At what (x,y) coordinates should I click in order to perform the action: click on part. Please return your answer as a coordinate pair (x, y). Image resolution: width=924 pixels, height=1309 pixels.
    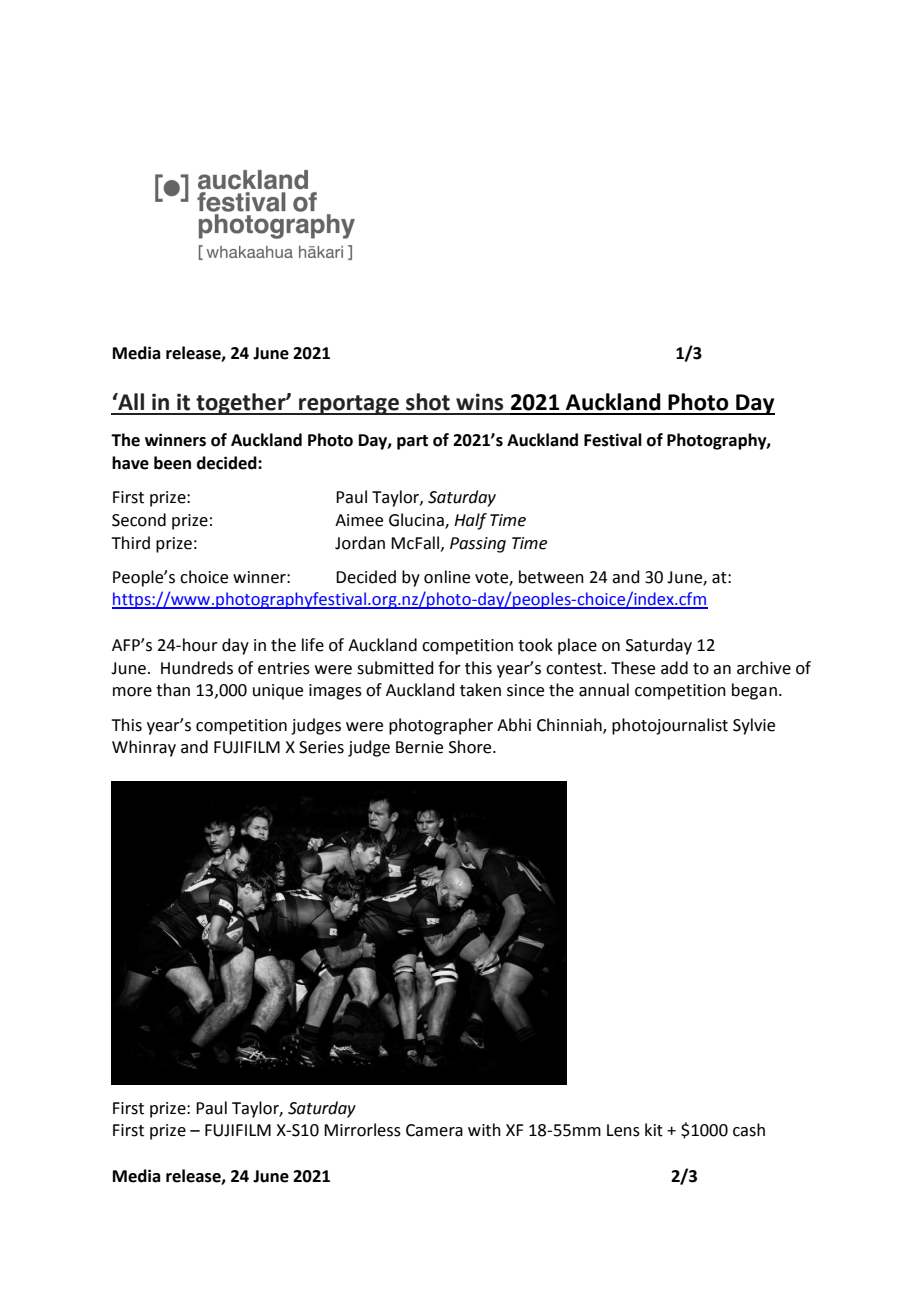
    Looking at the image, I should click on (412, 442).
